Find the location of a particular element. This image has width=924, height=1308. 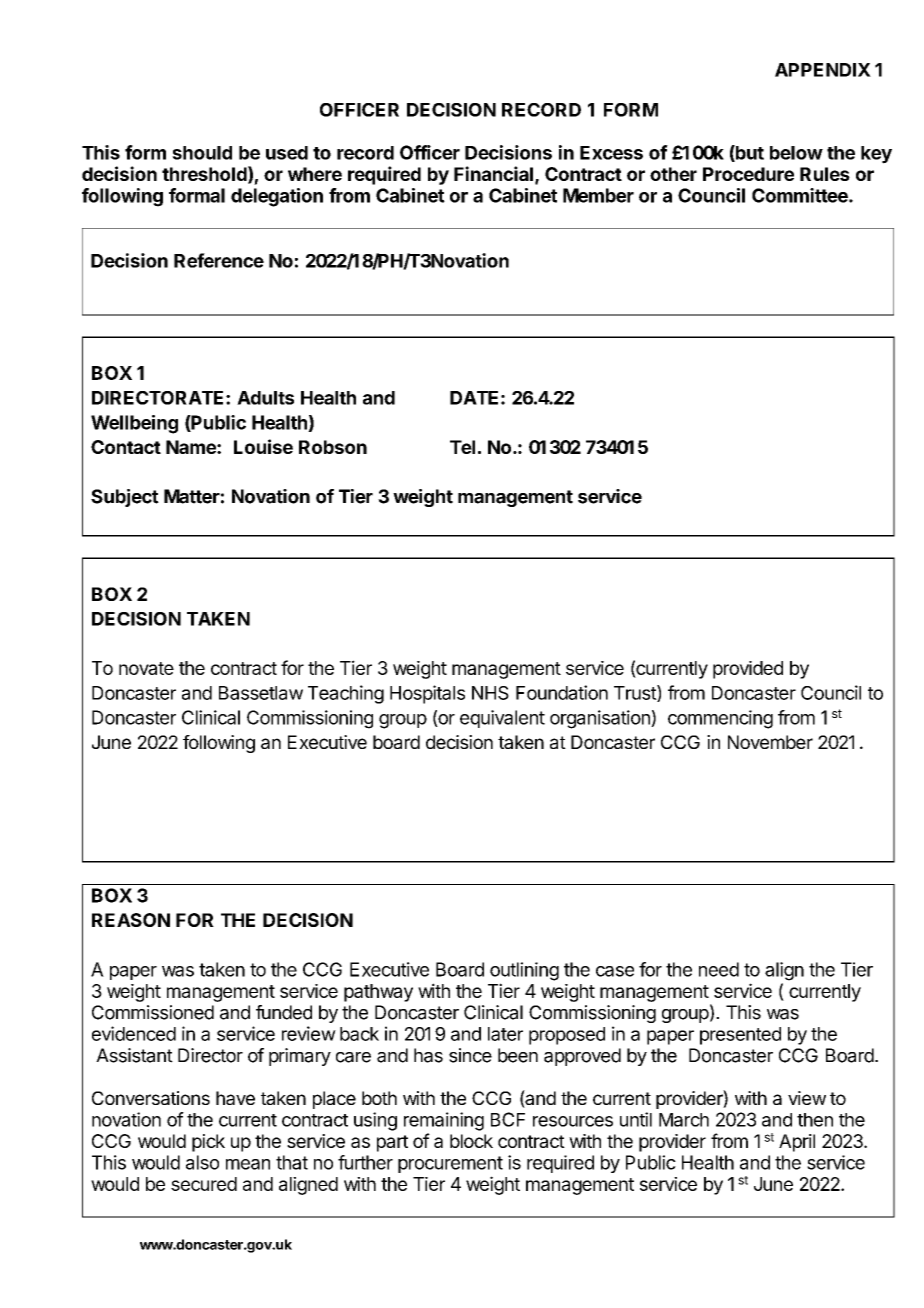

Tel is located at coordinates (462, 447).
